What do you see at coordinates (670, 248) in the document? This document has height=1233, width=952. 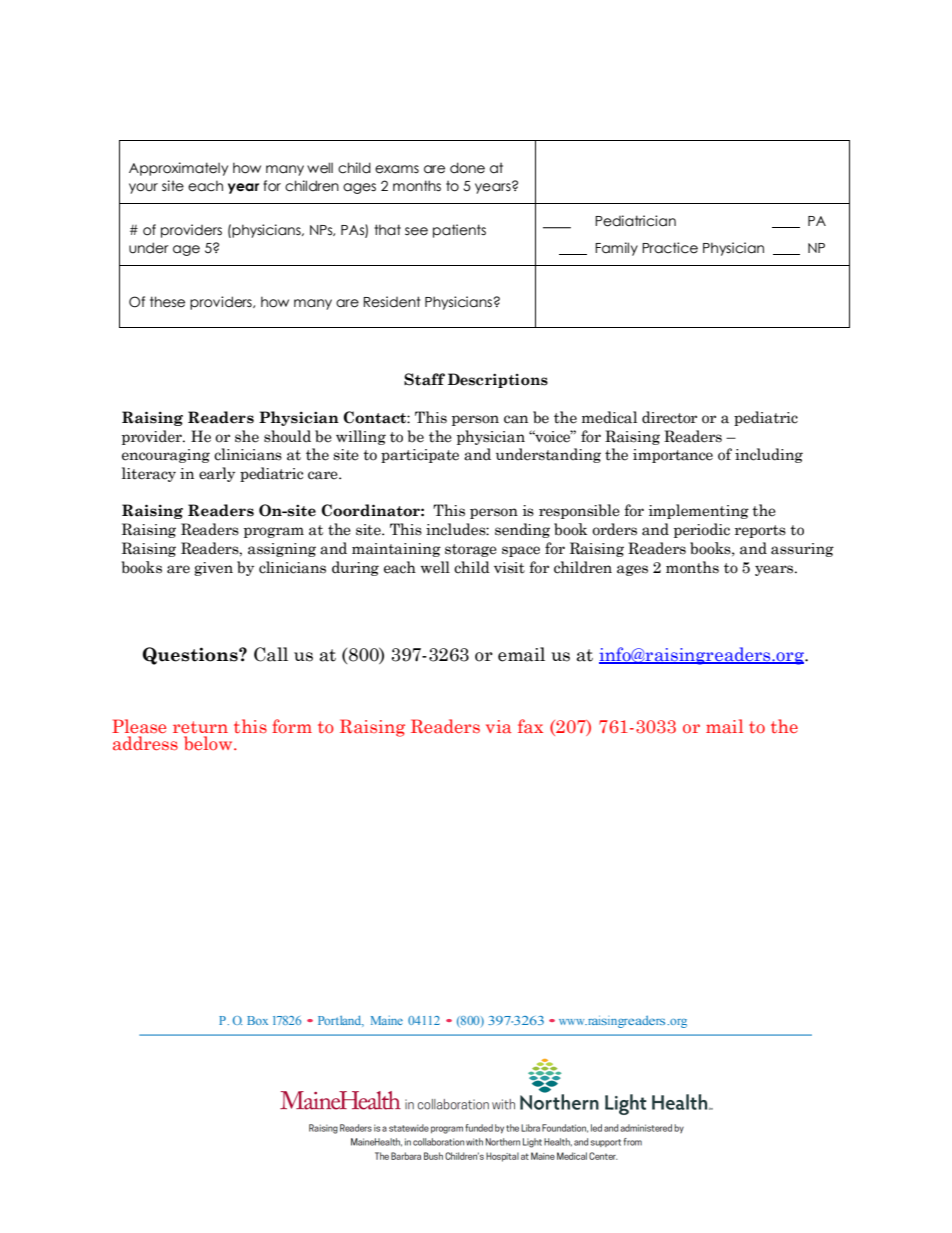 I see `Practice` at bounding box center [670, 248].
